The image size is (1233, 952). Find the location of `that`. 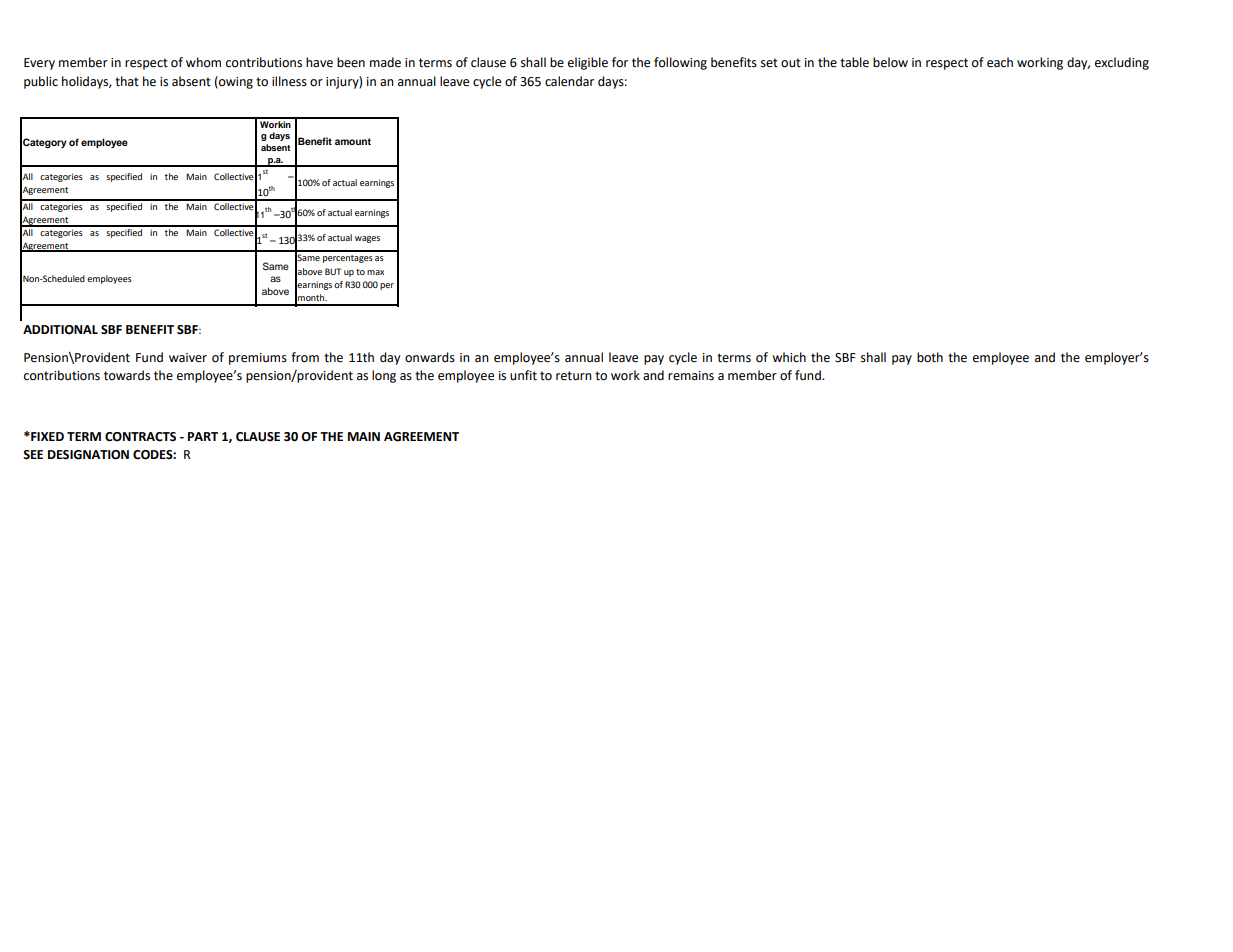

that is located at coordinates (127, 81).
